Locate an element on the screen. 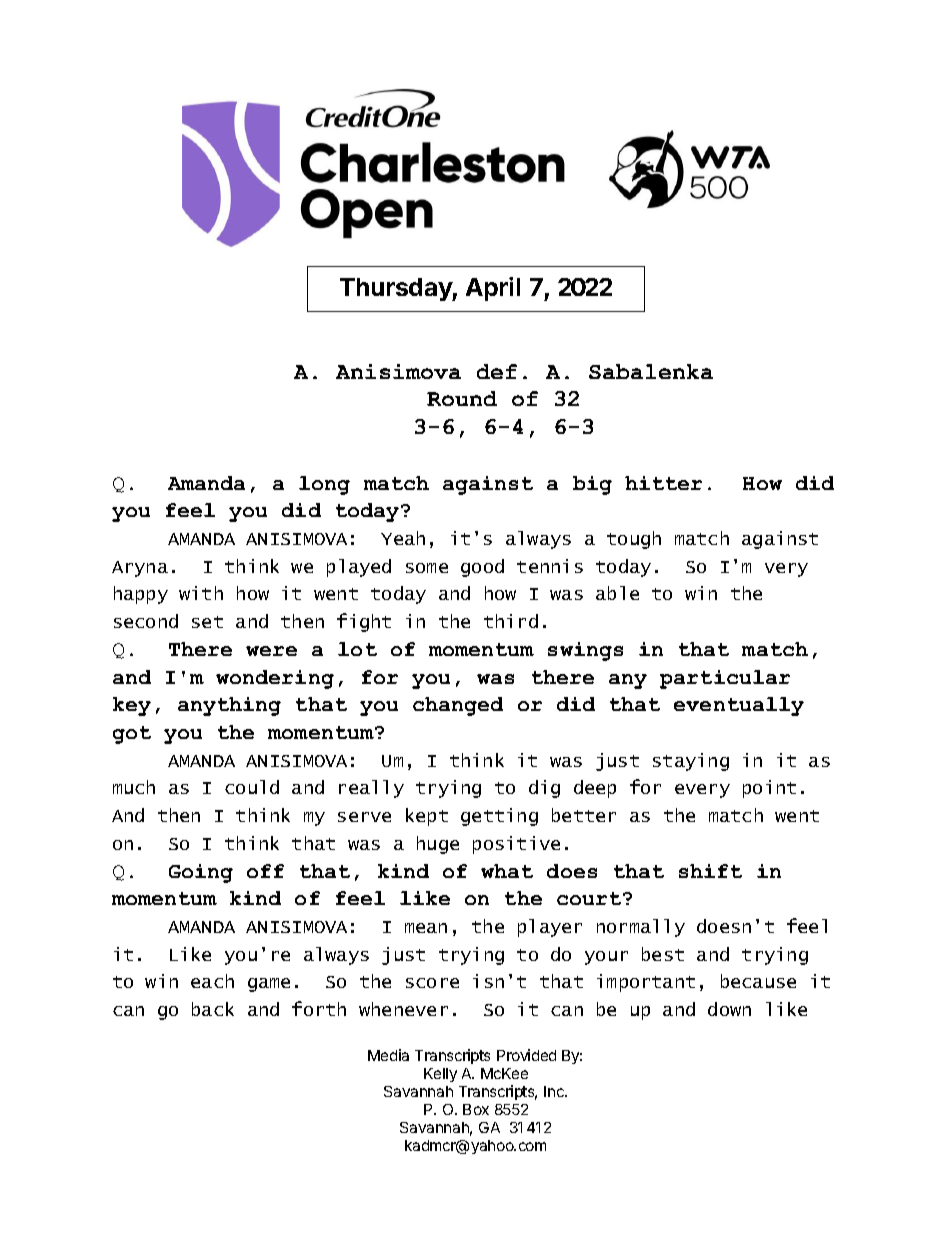 The height and width of the screenshot is (1233, 952). shift is located at coordinates (710, 871).
